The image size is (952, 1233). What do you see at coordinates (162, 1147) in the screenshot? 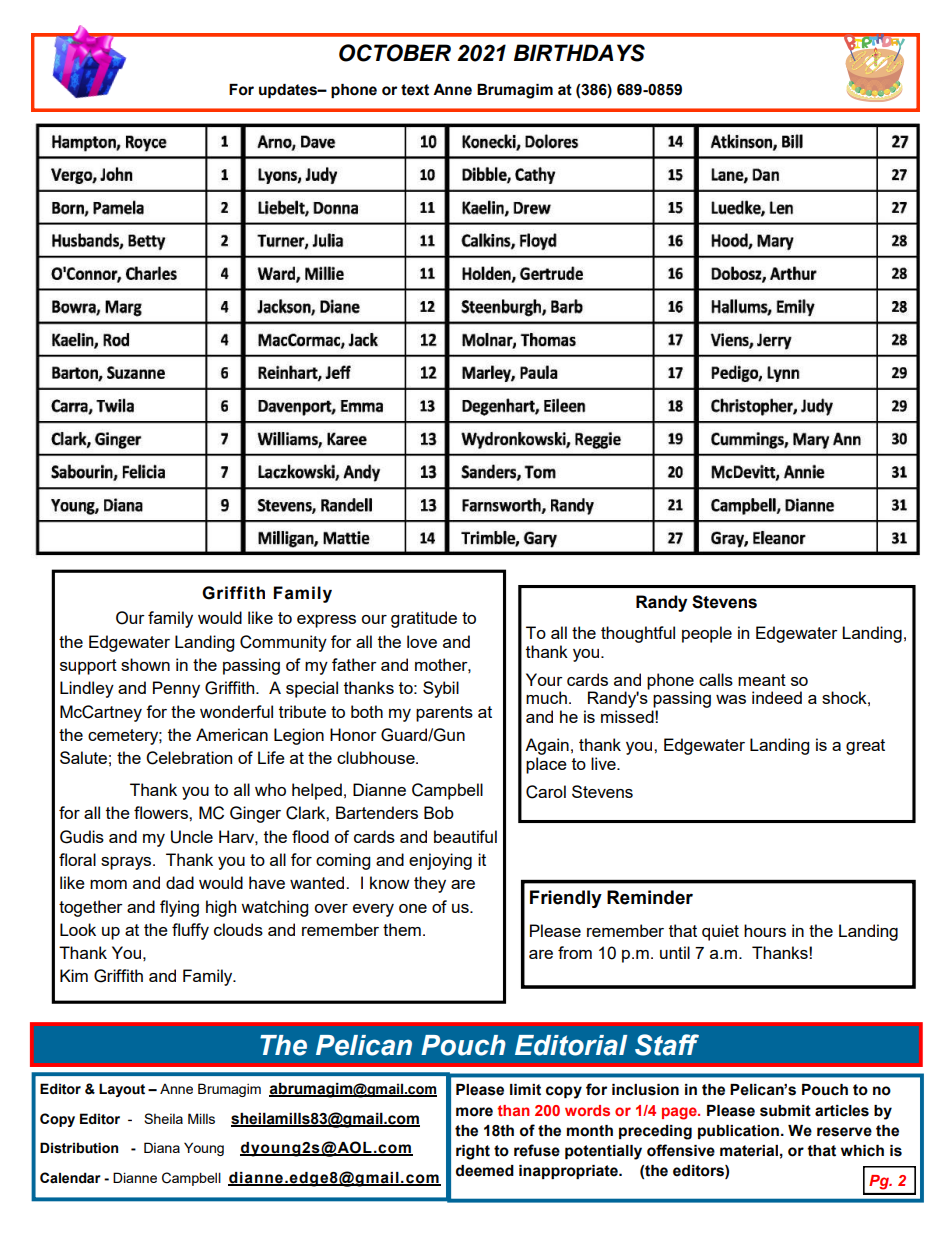
I see `Diana` at bounding box center [162, 1147].
